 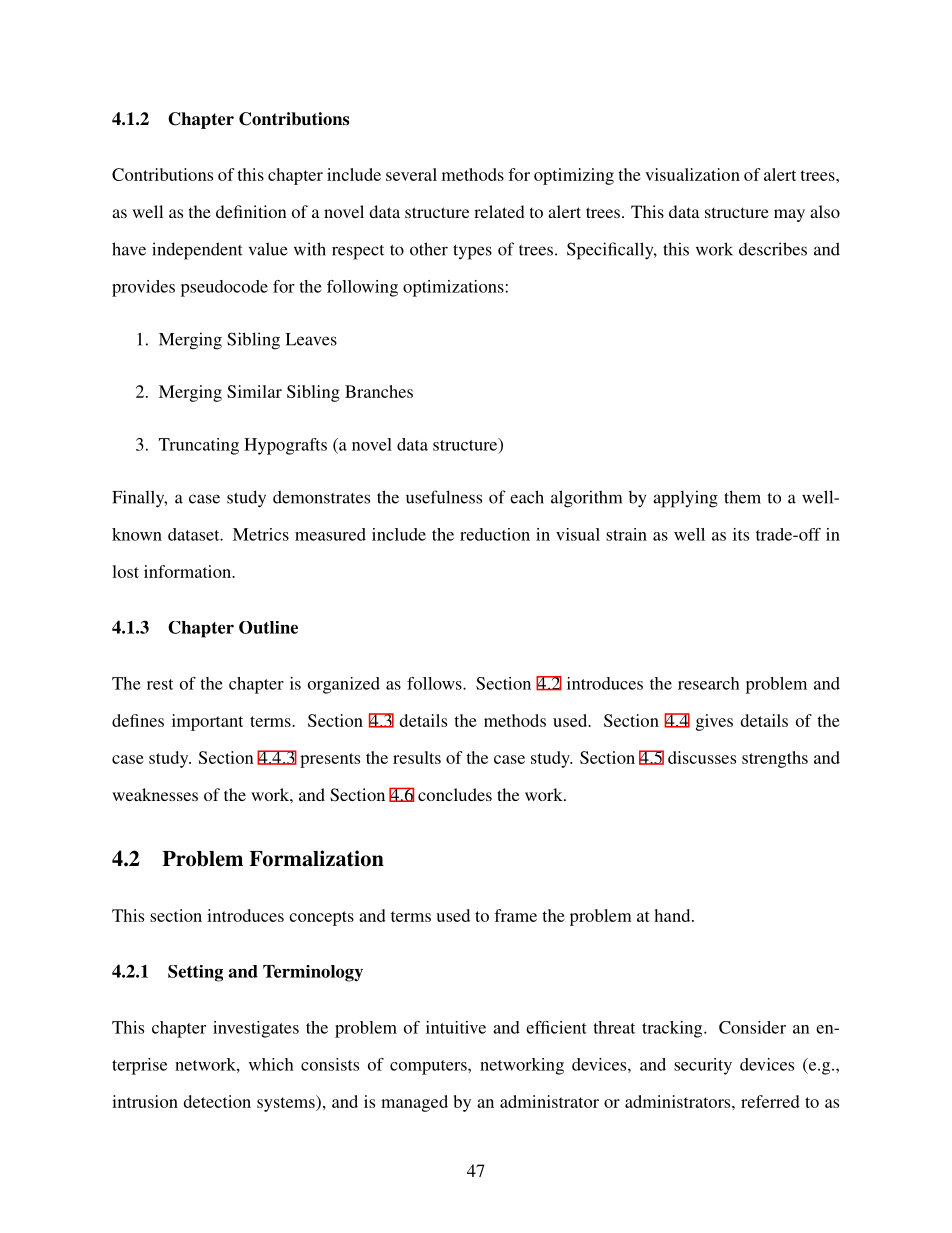 What do you see at coordinates (703, 1066) in the image?
I see `security` at bounding box center [703, 1066].
